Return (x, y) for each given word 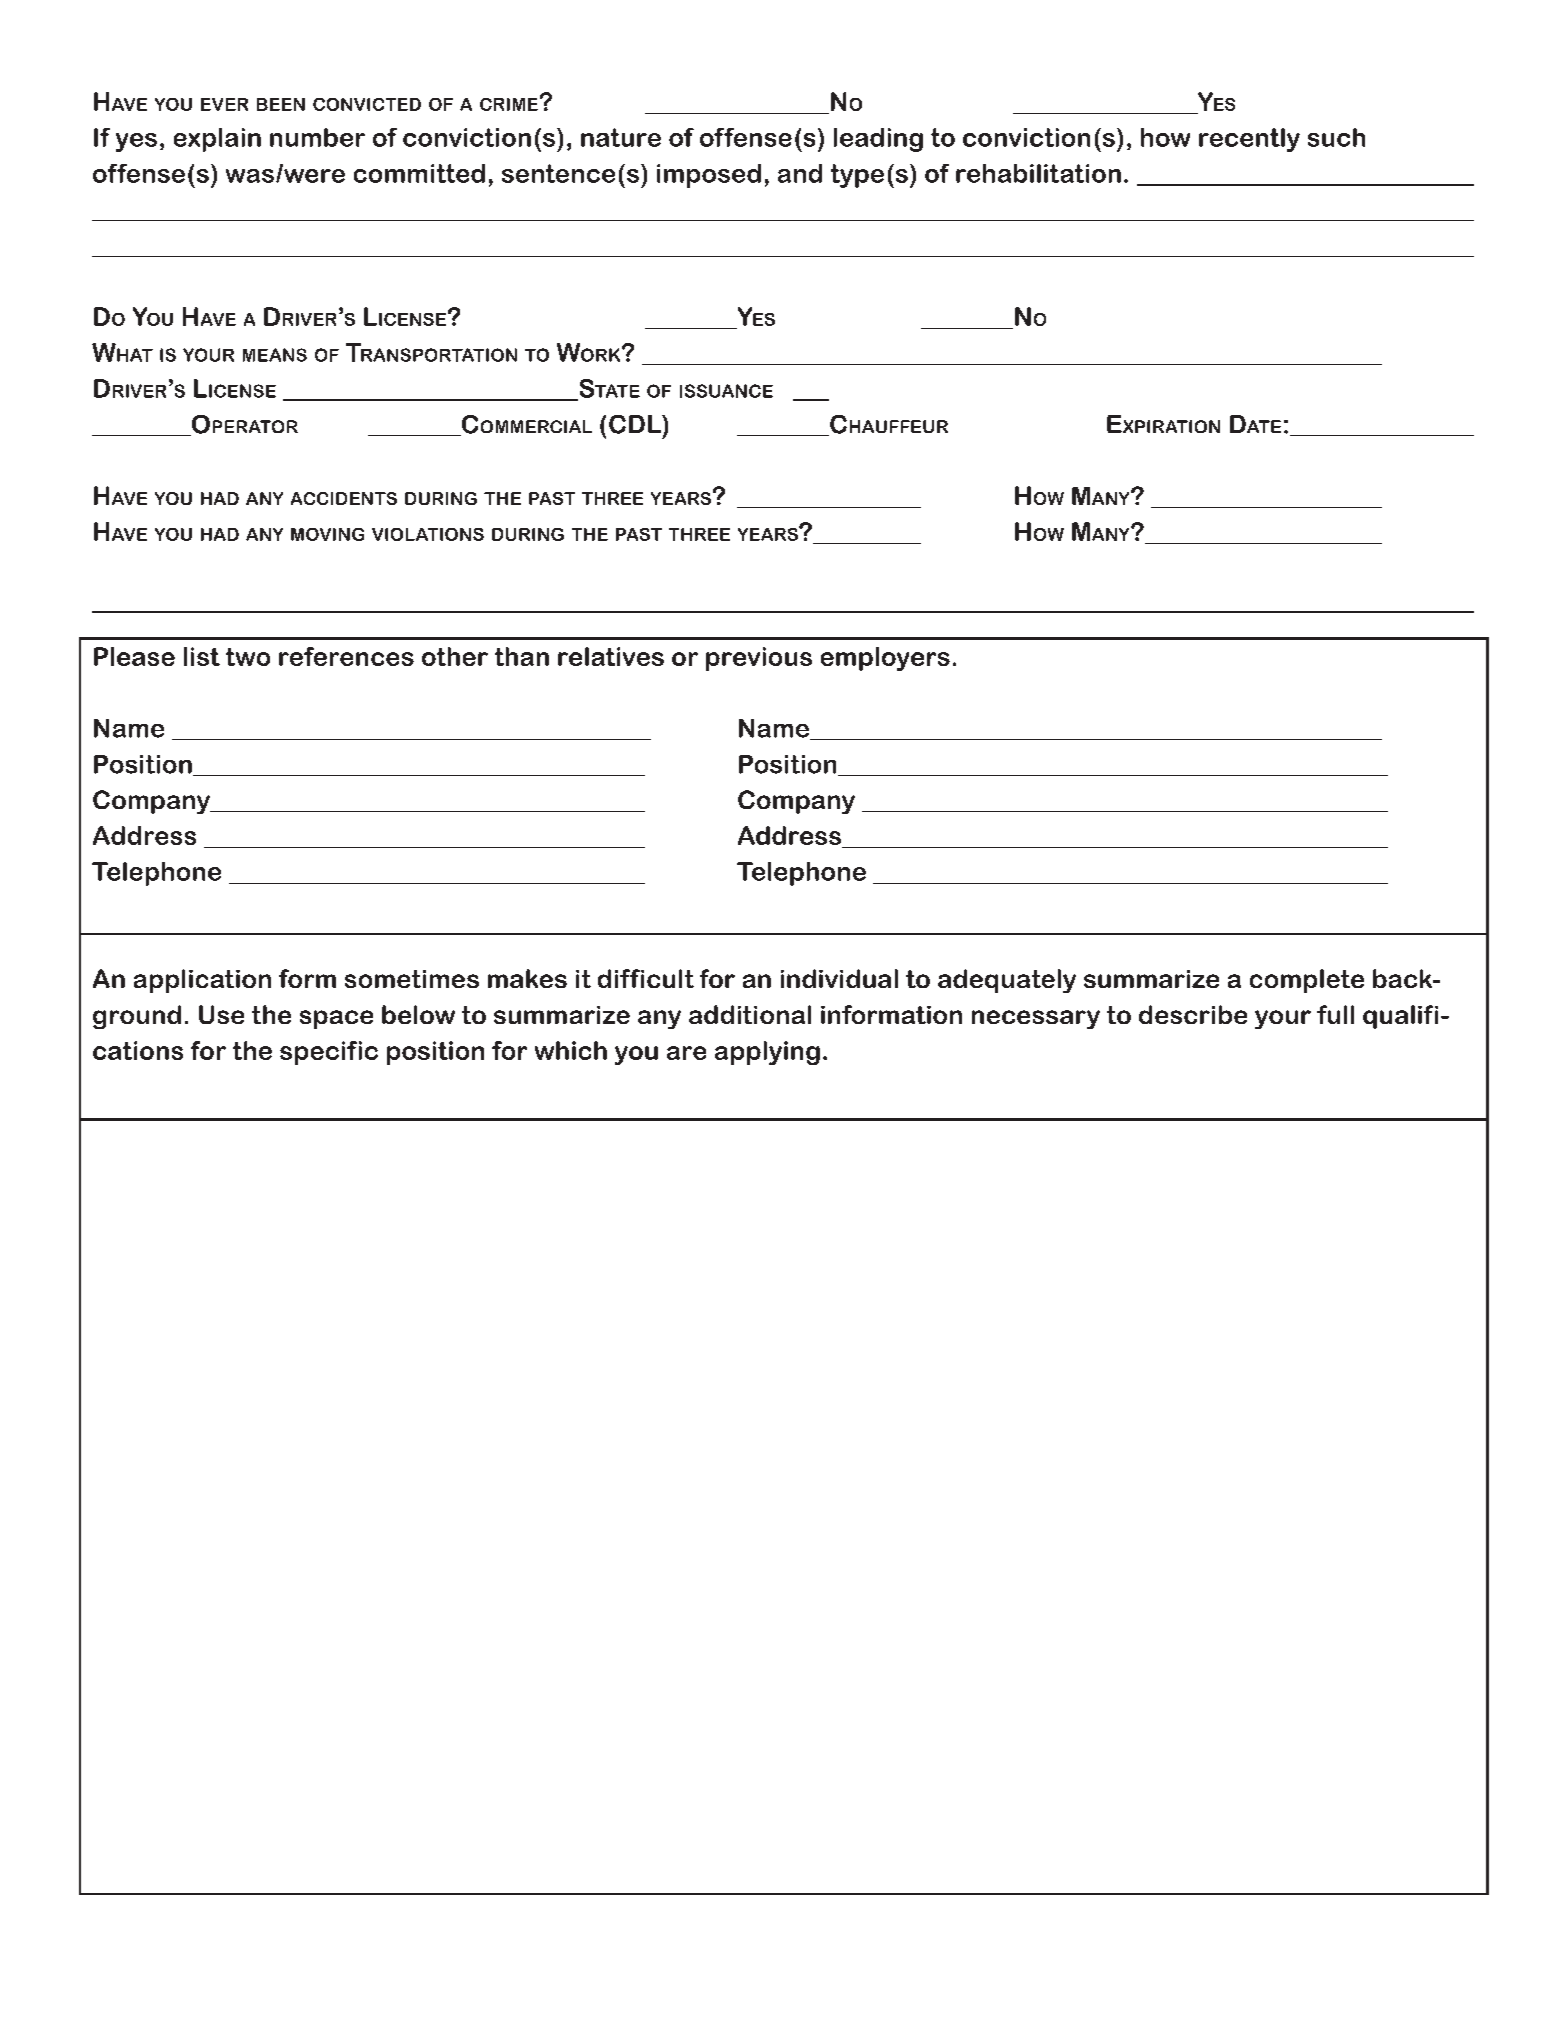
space (336, 1019)
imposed (709, 176)
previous (759, 659)
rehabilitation (1038, 173)
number (317, 137)
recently (1249, 140)
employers (885, 659)
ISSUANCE (726, 391)
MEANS (275, 355)
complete (1307, 981)
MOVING (327, 534)
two (248, 657)
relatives (611, 656)
